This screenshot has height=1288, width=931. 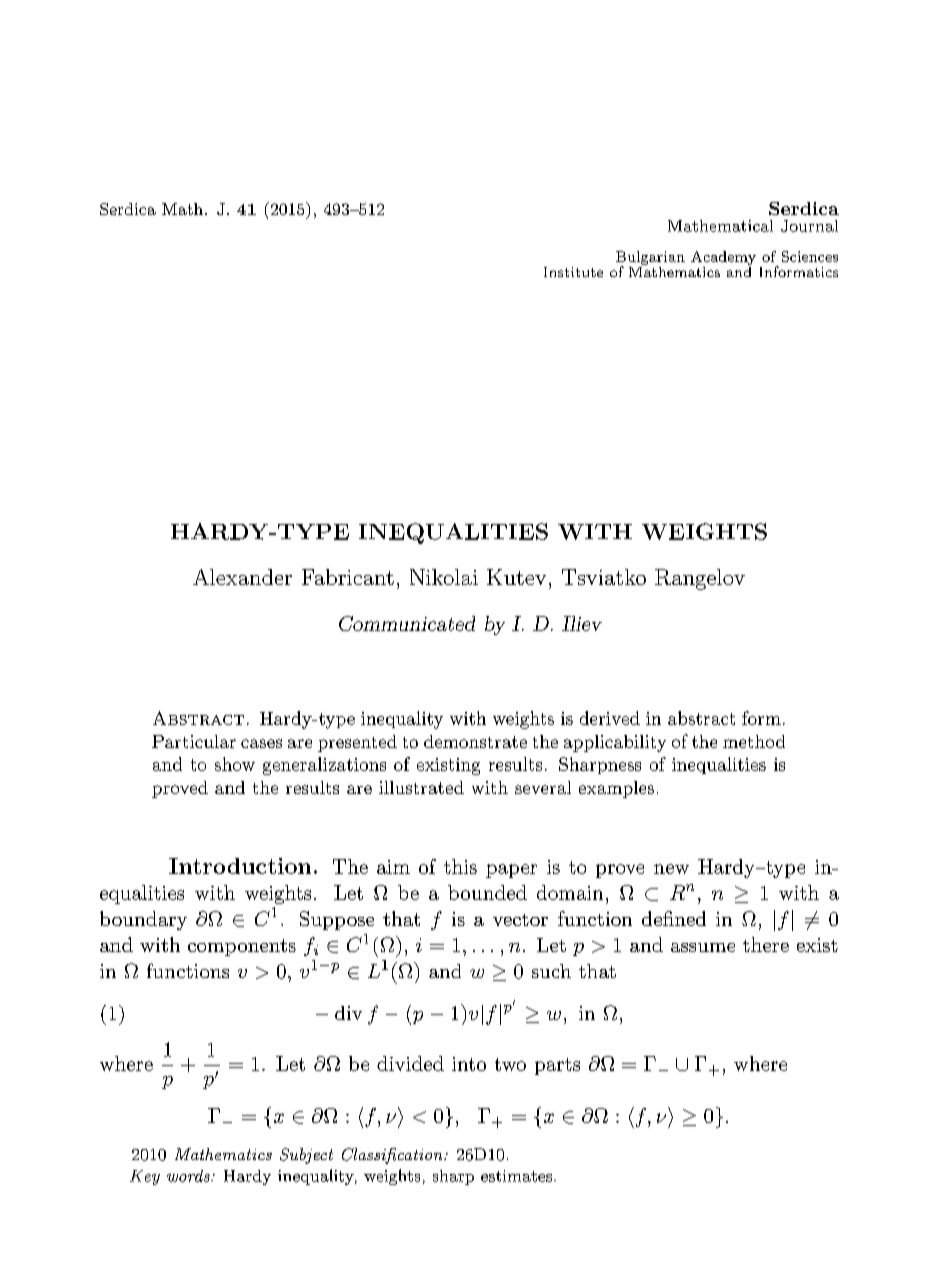 What do you see at coordinates (242, 947) in the screenshot?
I see `components` at bounding box center [242, 947].
